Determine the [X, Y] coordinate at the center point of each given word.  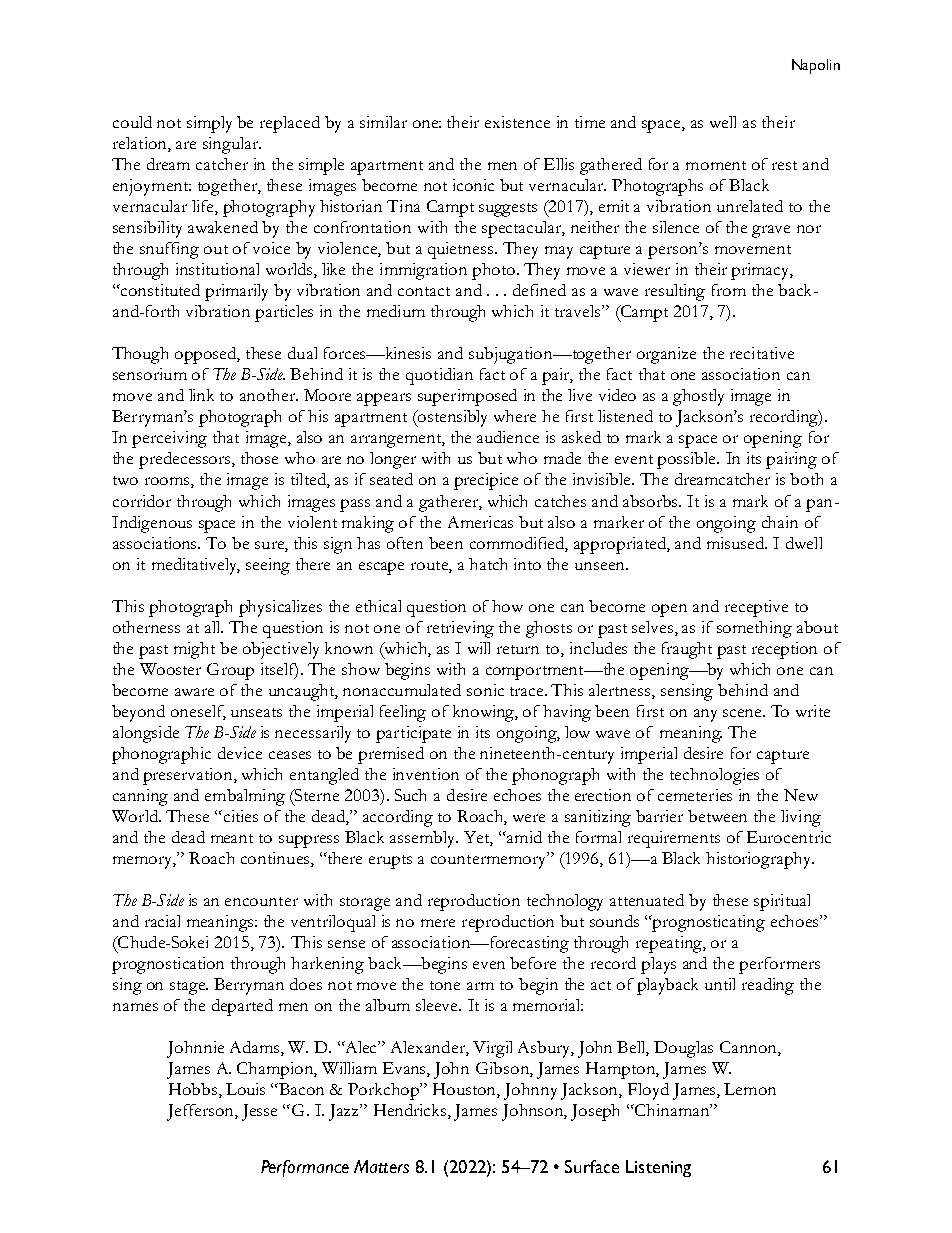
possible [687, 460]
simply [209, 124]
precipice [486, 481]
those [259, 458]
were [529, 818]
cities [239, 816]
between [717, 816]
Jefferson [201, 1112]
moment [716, 165]
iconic [473, 185]
